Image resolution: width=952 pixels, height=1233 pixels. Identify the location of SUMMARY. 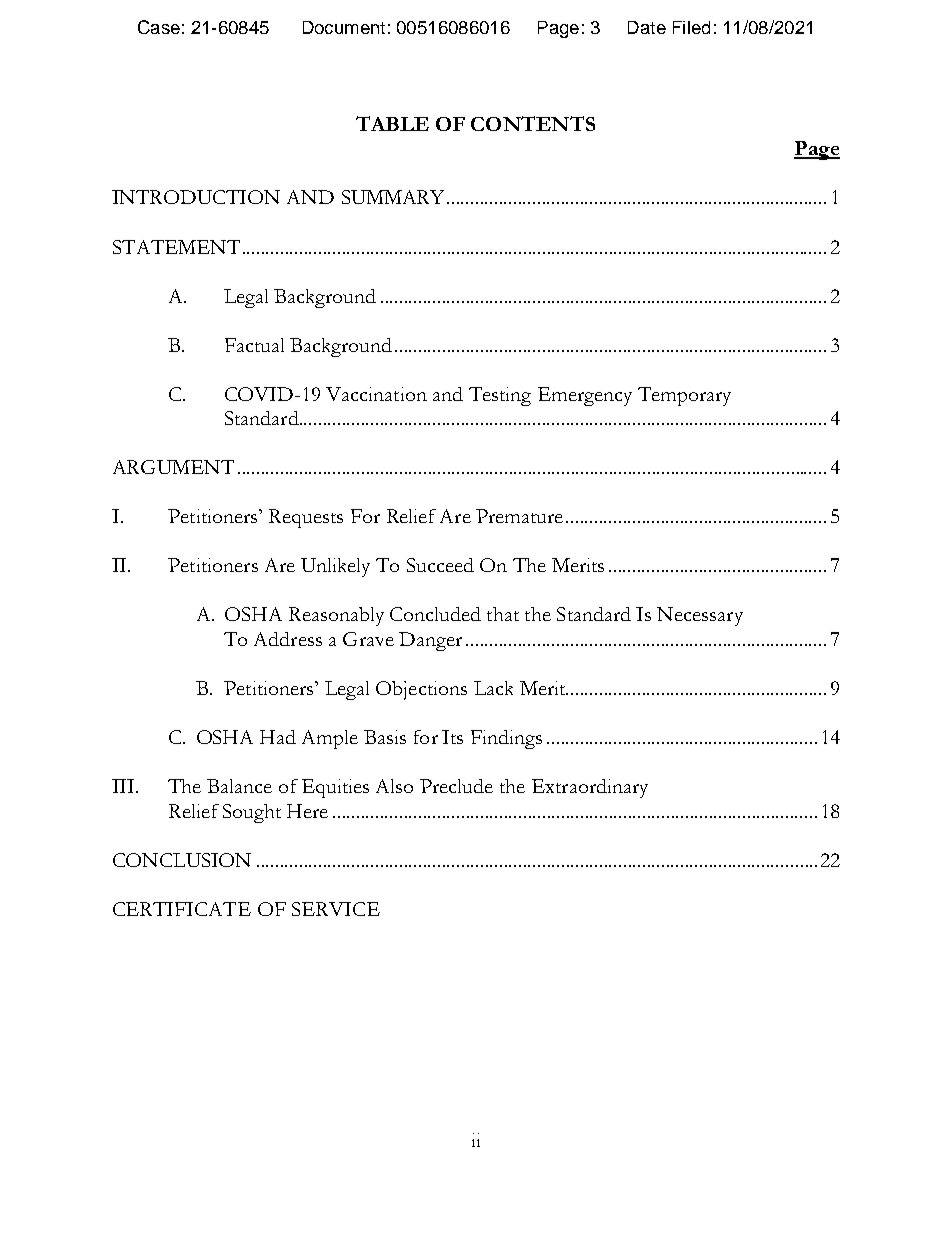
(395, 197).
